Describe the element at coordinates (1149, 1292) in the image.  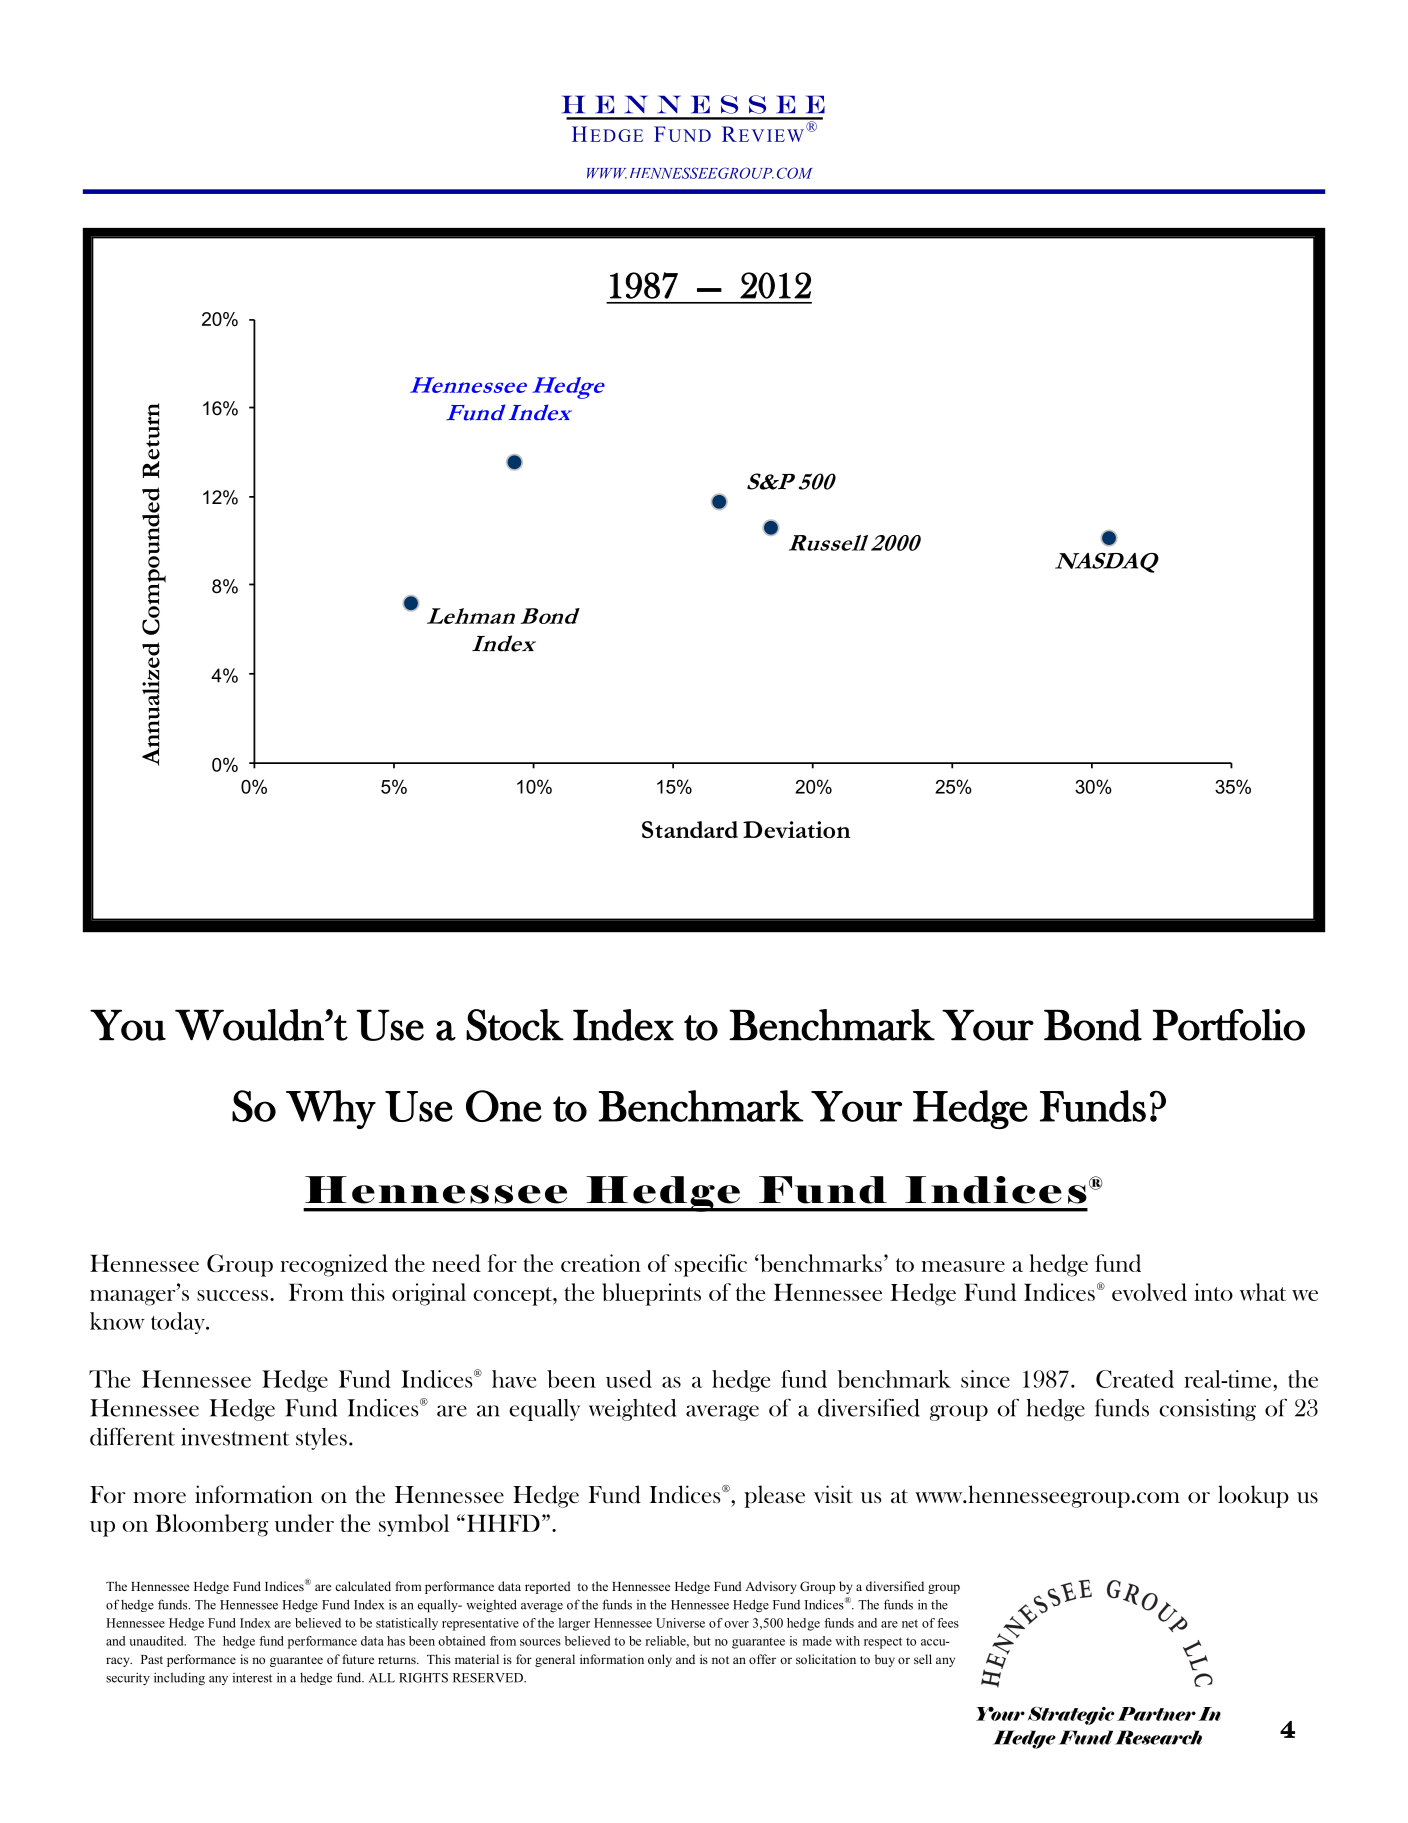
I see `evolved` at that location.
